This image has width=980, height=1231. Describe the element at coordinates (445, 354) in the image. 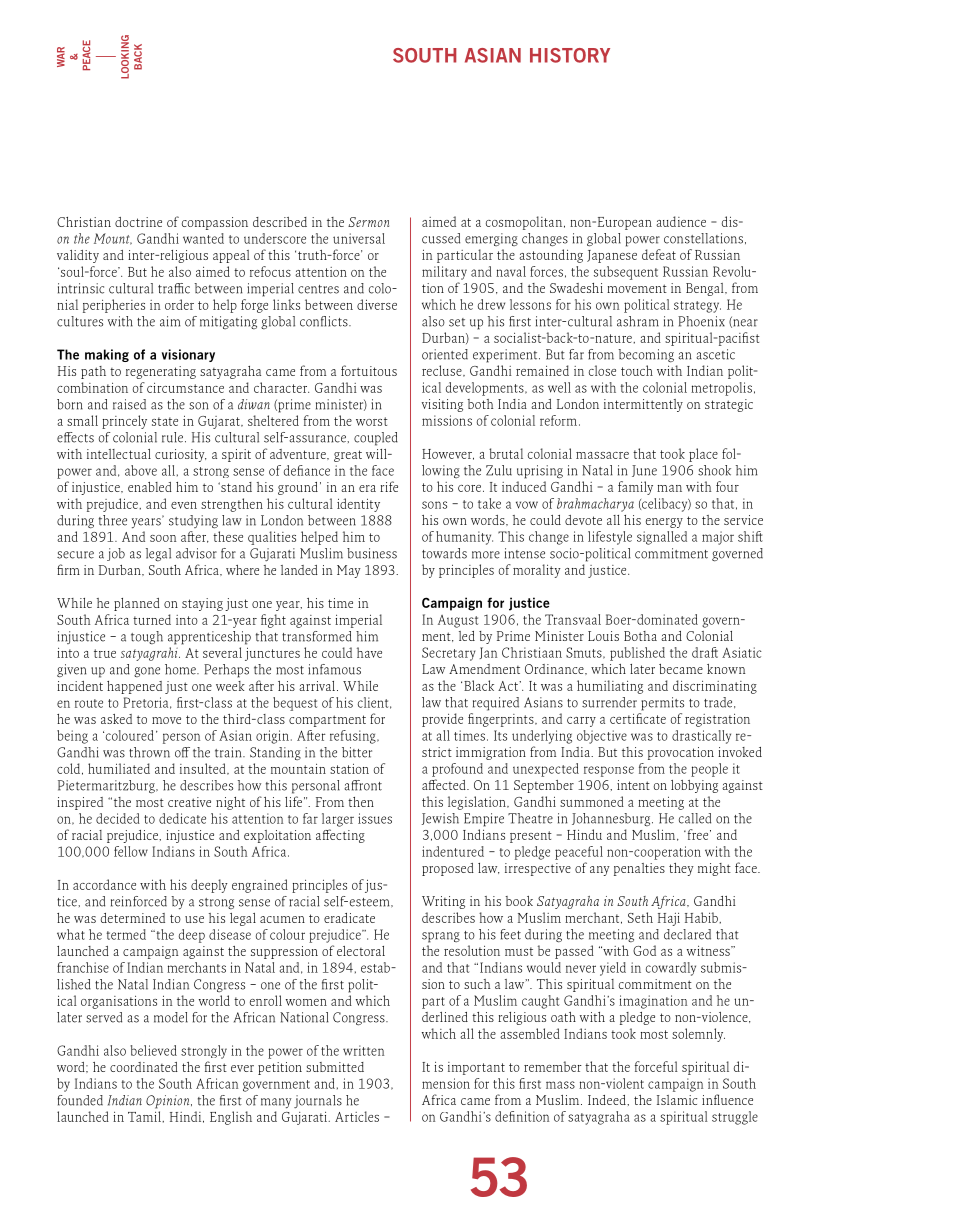

I see `oriented` at that location.
